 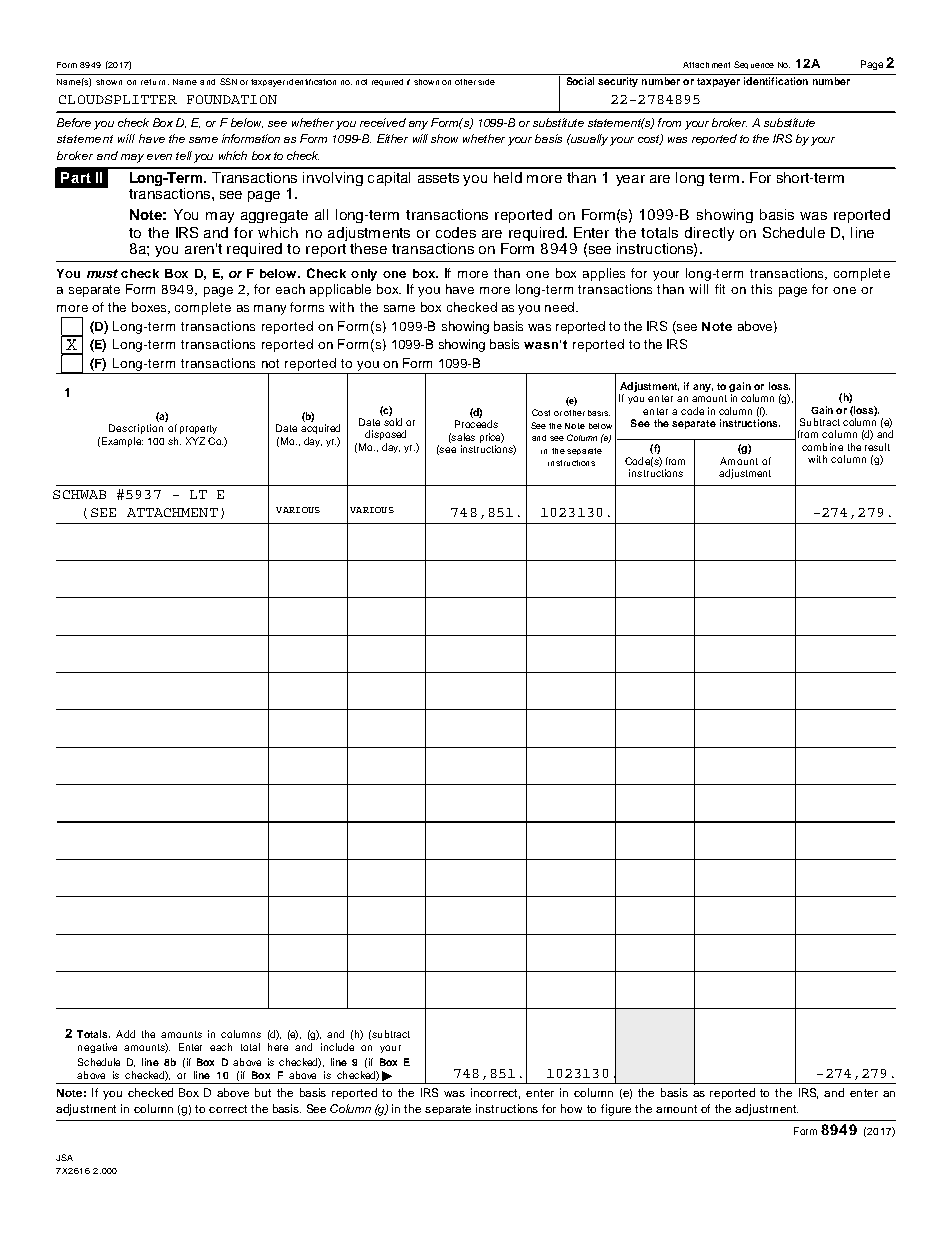 I want to click on include, so click(x=337, y=1047).
